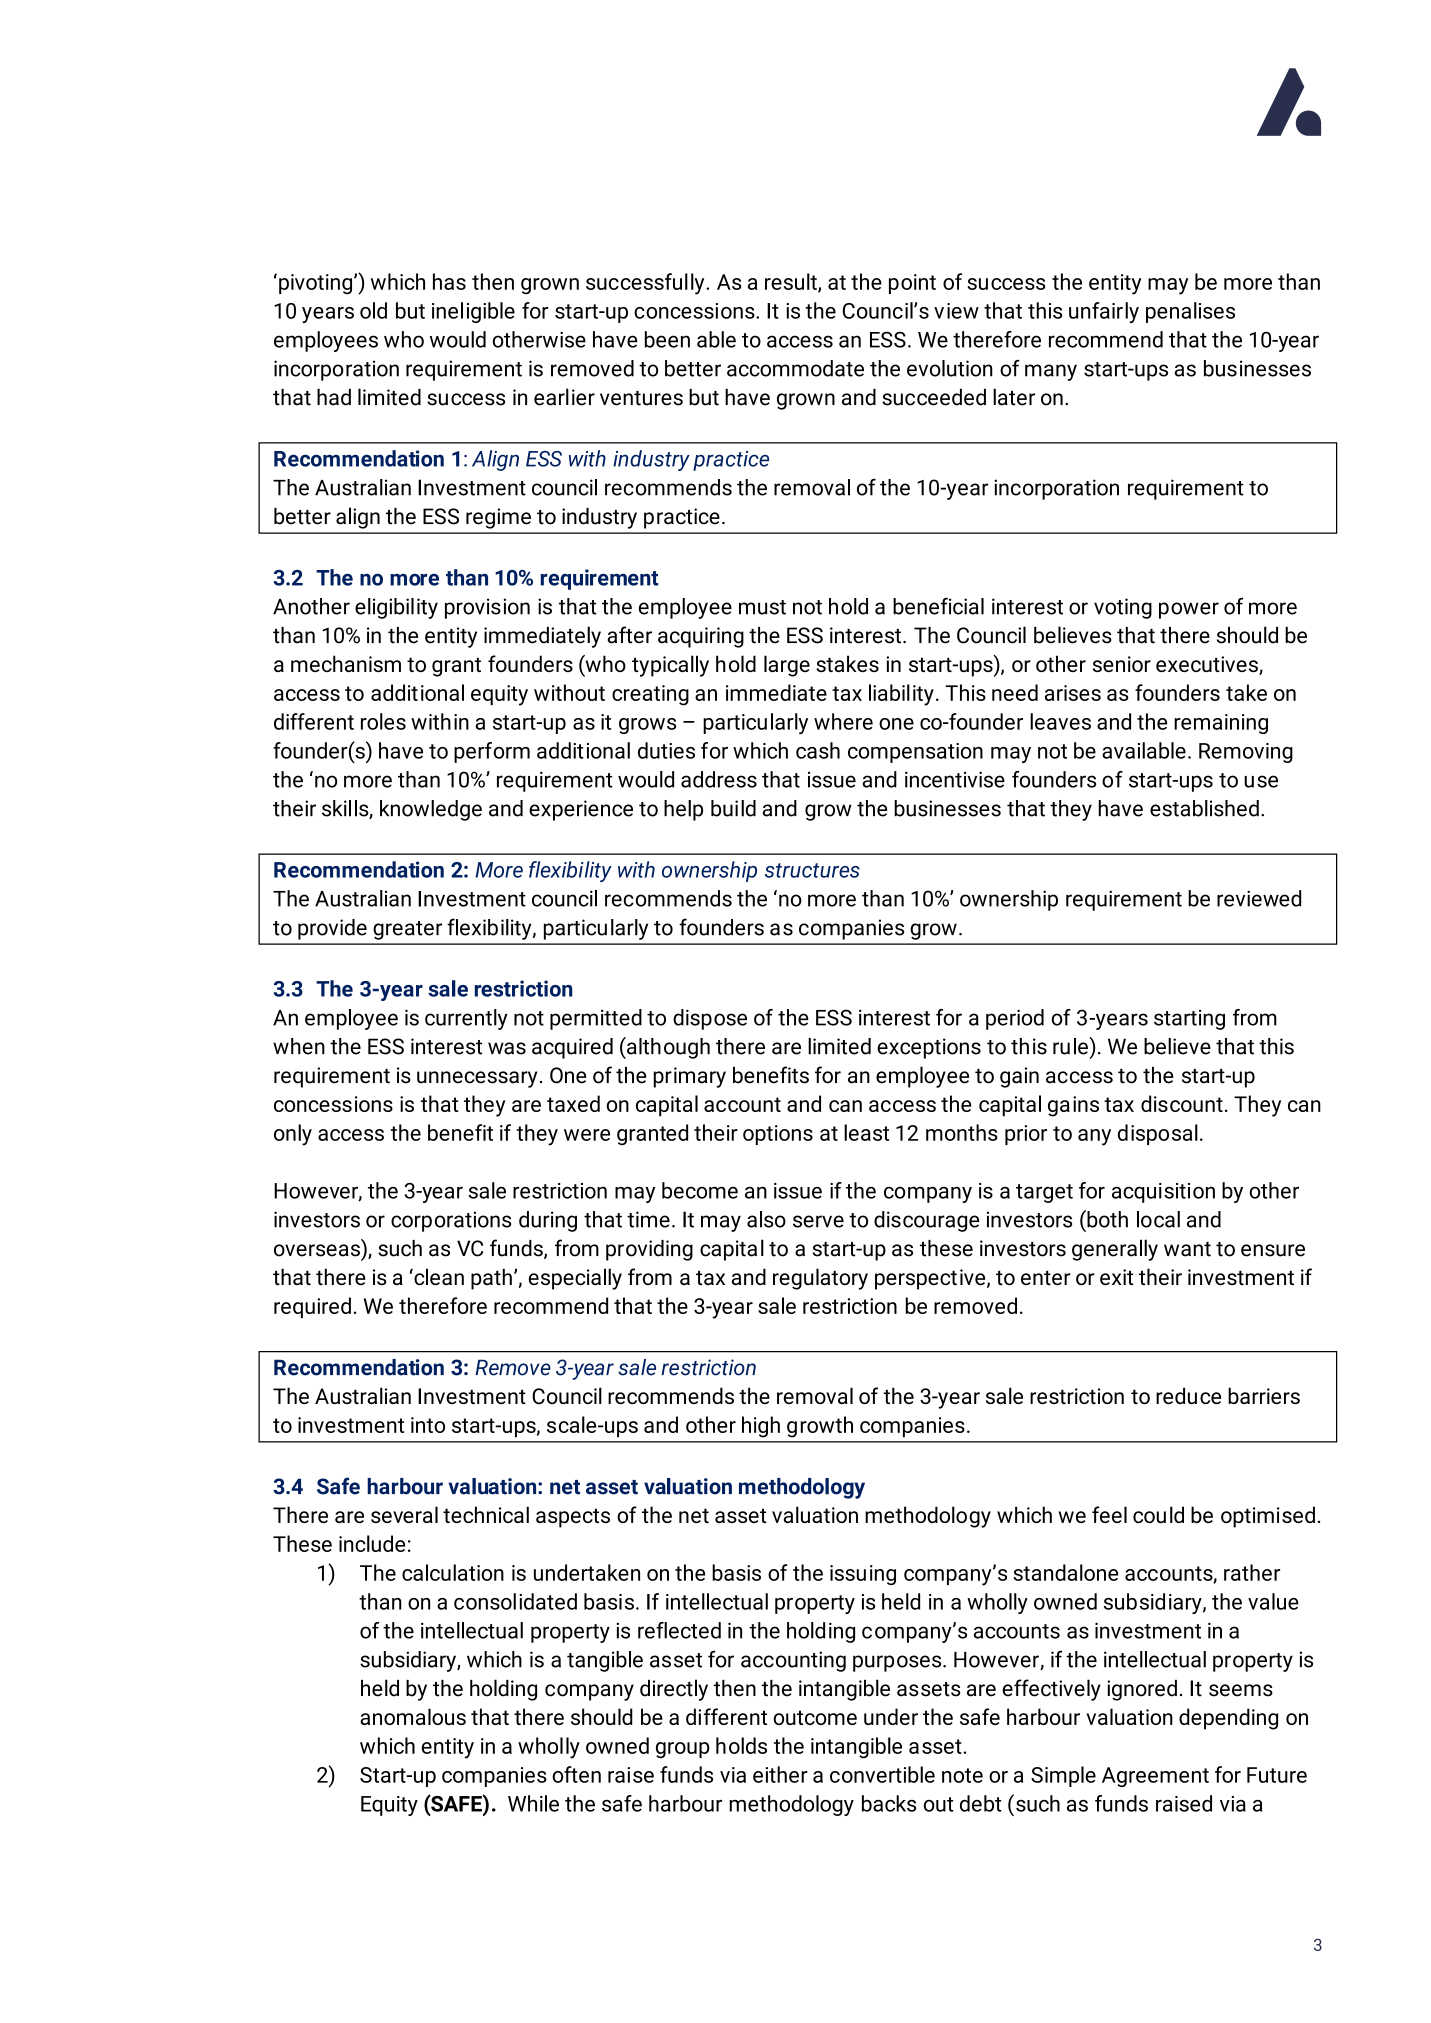 This page has height=2023, width=1431. Describe the element at coordinates (438, 1277) in the page. I see `clean` at that location.
